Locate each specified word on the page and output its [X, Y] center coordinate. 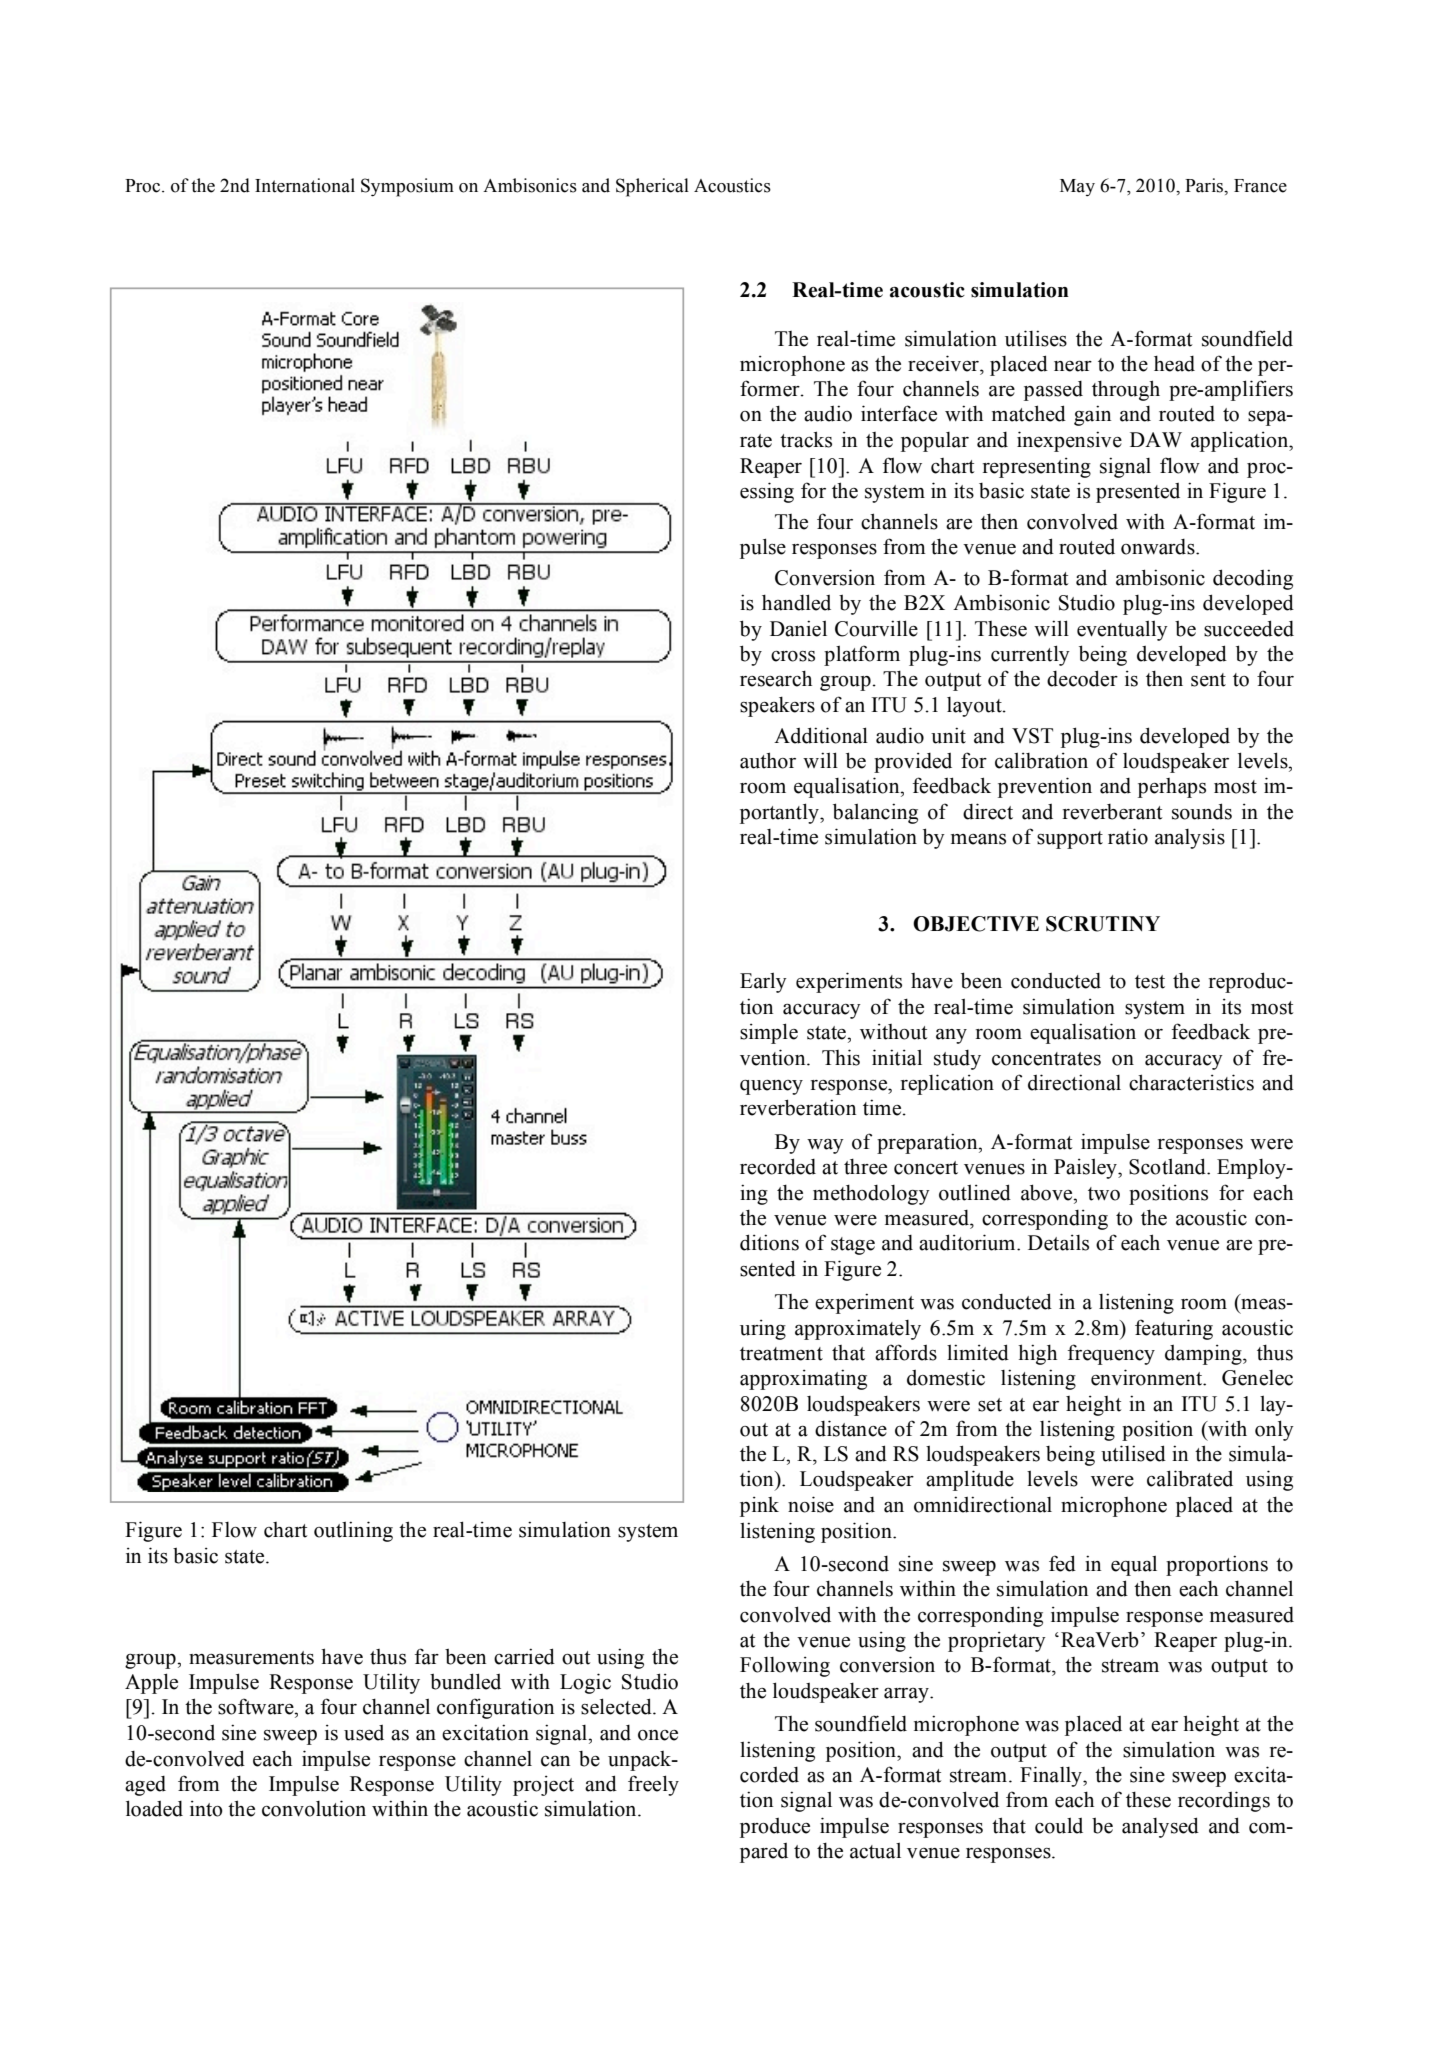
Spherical [652, 187]
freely [653, 1785]
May [1077, 187]
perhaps [1172, 788]
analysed [1160, 1827]
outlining [353, 1531]
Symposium [407, 187]
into [206, 1808]
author [768, 760]
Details [1058, 1242]
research [776, 679]
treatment [781, 1354]
